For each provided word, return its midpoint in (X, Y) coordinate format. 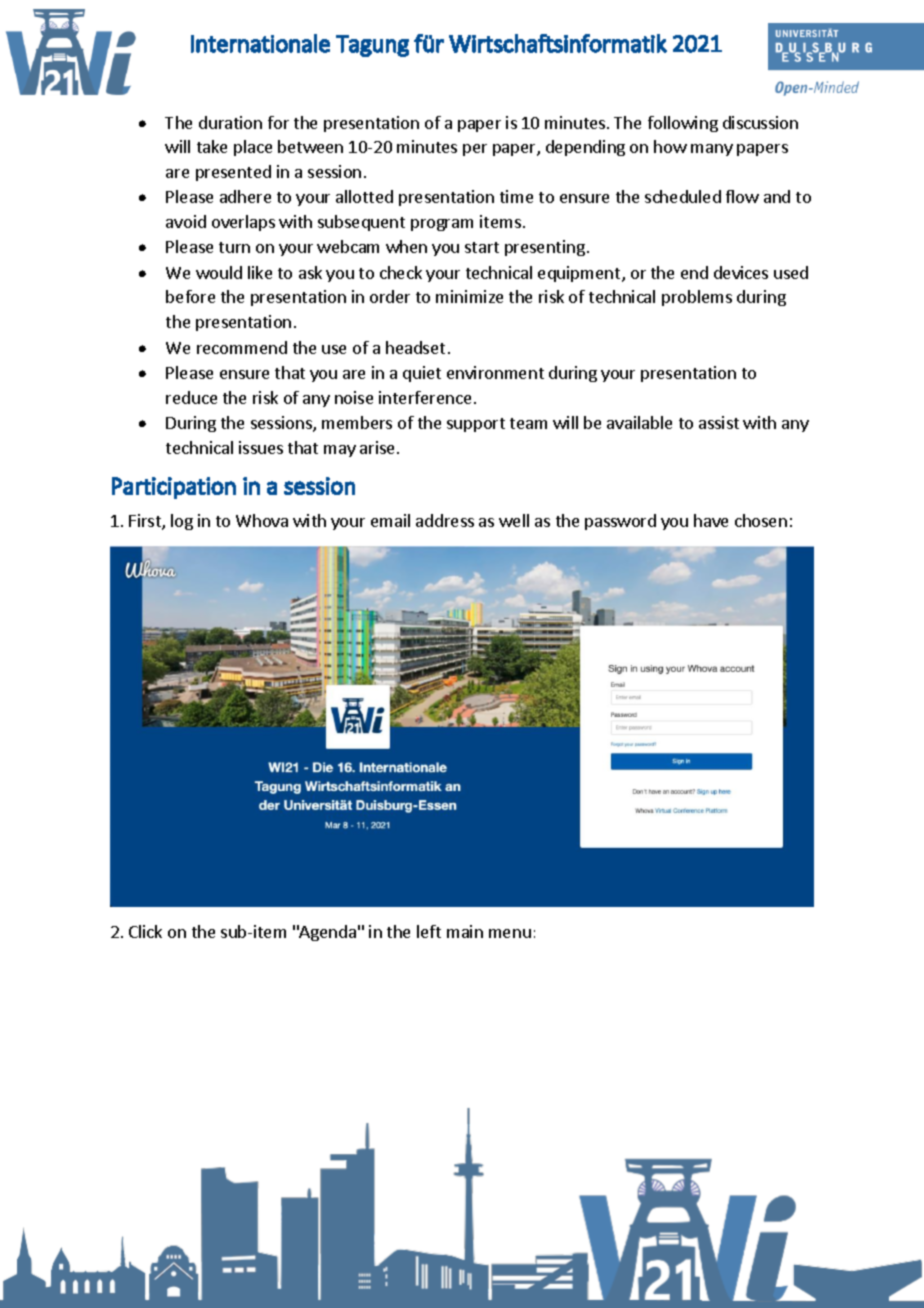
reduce (191, 397)
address (445, 520)
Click (145, 931)
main (465, 931)
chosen (761, 520)
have (711, 520)
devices (741, 272)
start (482, 247)
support (476, 425)
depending (585, 148)
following (683, 124)
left (429, 931)
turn (234, 247)
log (182, 522)
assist (719, 422)
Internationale (260, 43)
